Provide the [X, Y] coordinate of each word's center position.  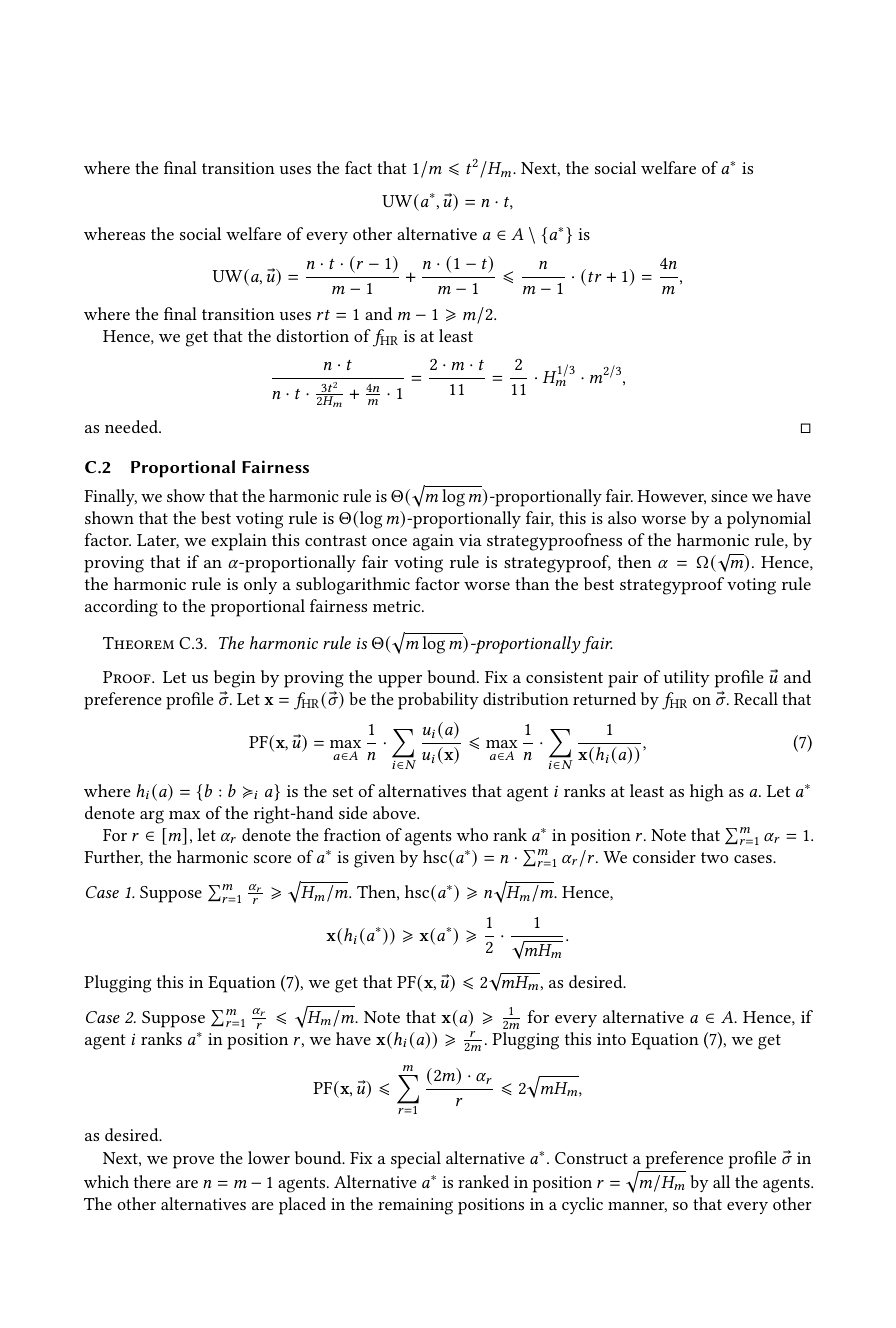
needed [133, 426]
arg [152, 817]
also [622, 517]
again [433, 542]
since [729, 496]
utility [687, 678]
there [152, 1181]
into [611, 1039]
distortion [312, 335]
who [472, 834]
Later [158, 541]
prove [193, 1162]
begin [235, 679]
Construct [591, 1158]
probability [438, 701]
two [714, 857]
